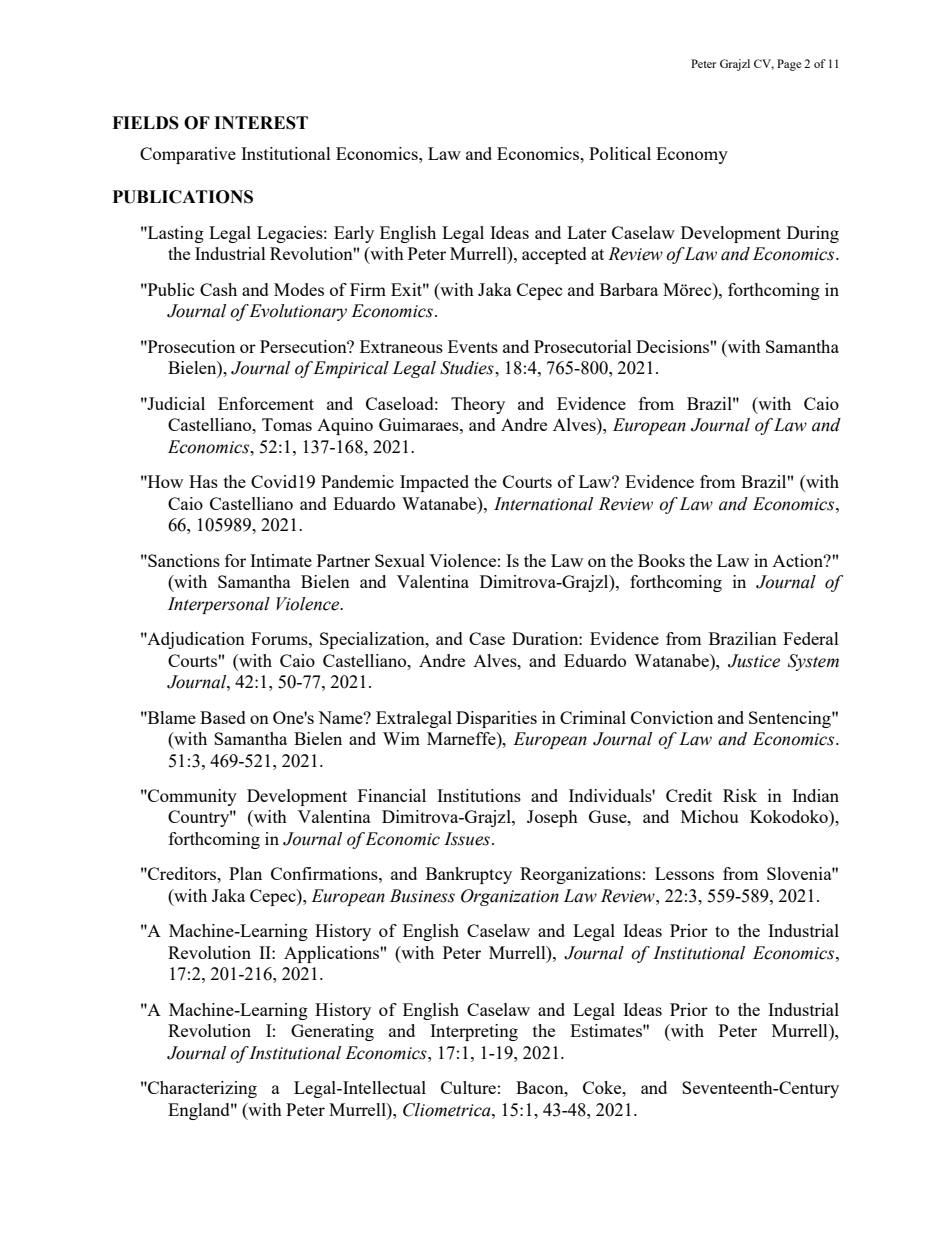 The image size is (952, 1233). I want to click on Characterizing, so click(201, 1089).
